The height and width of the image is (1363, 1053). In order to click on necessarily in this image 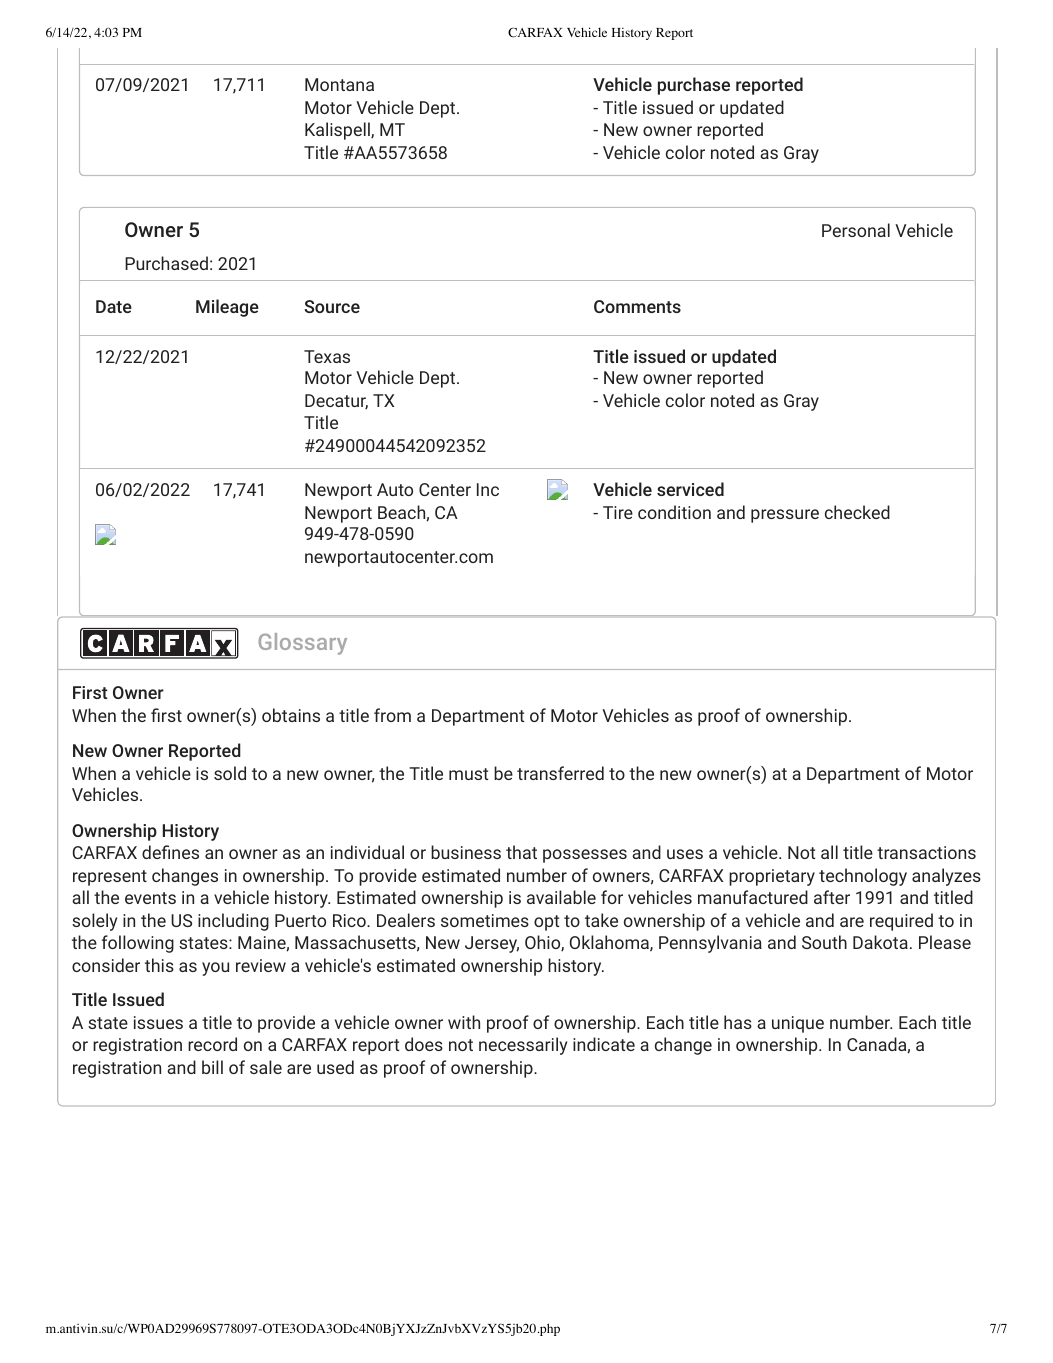, I will do `click(523, 1046)`.
